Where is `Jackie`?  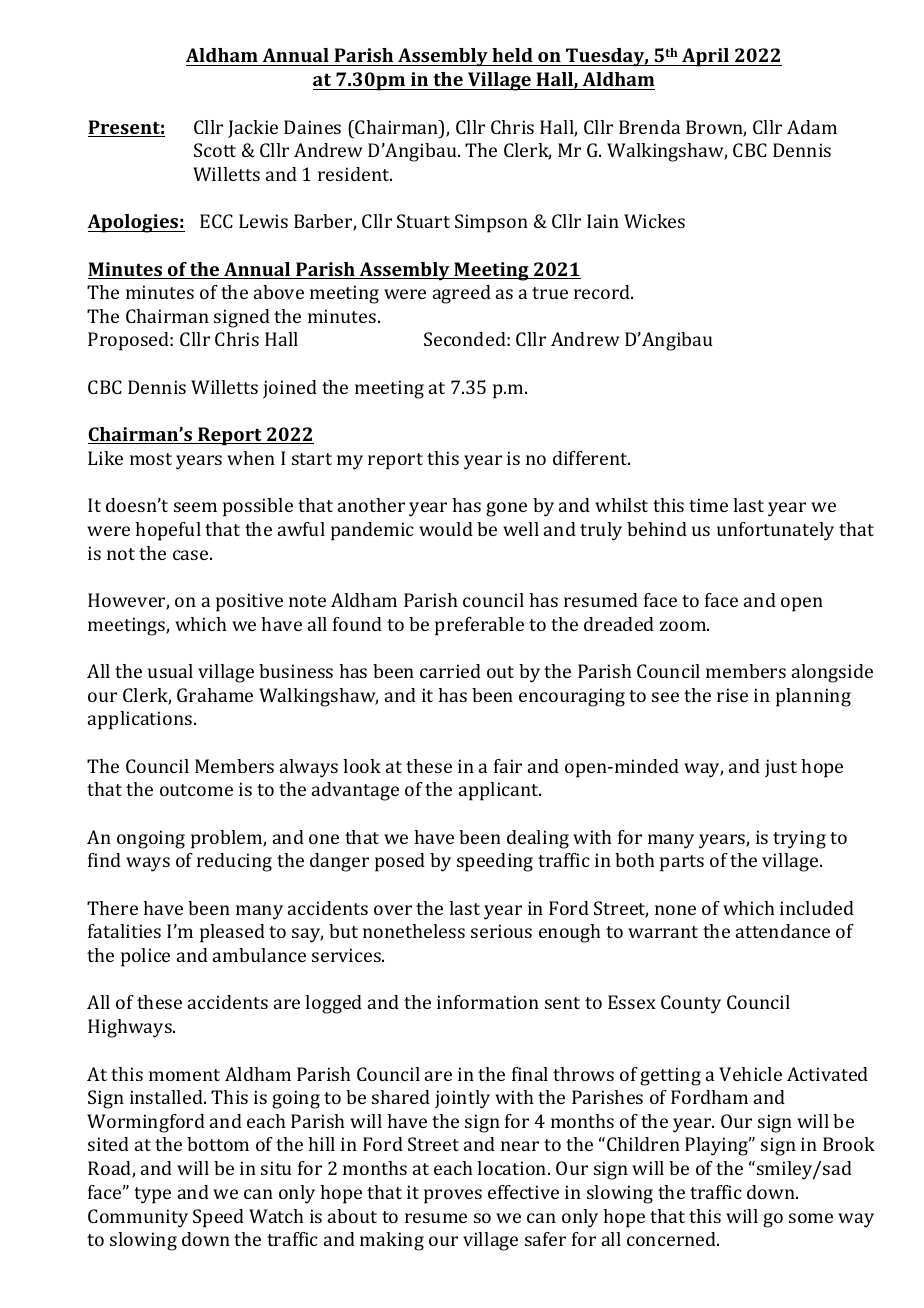
Jackie is located at coordinates (253, 129).
